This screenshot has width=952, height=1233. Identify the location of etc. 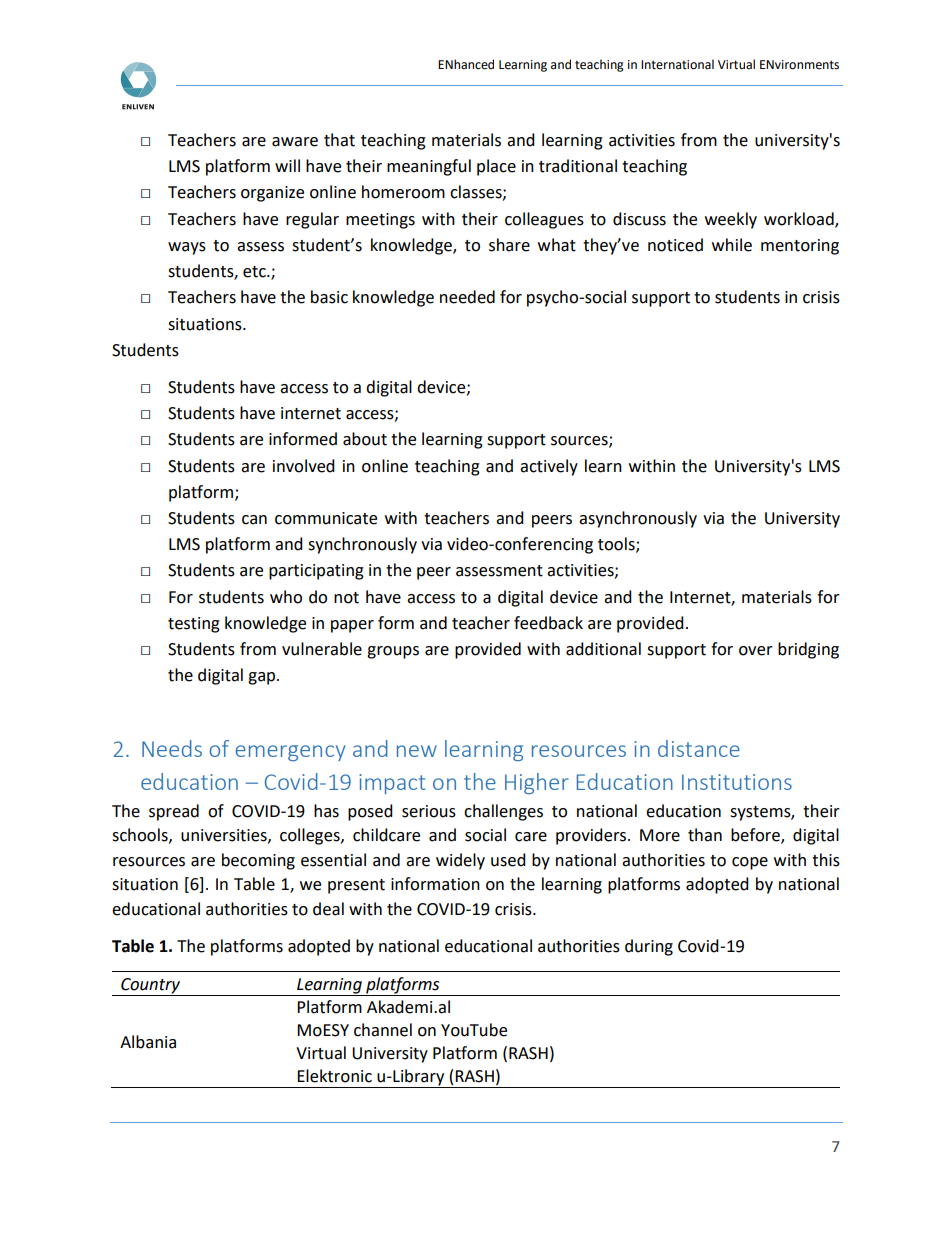
(255, 272).
